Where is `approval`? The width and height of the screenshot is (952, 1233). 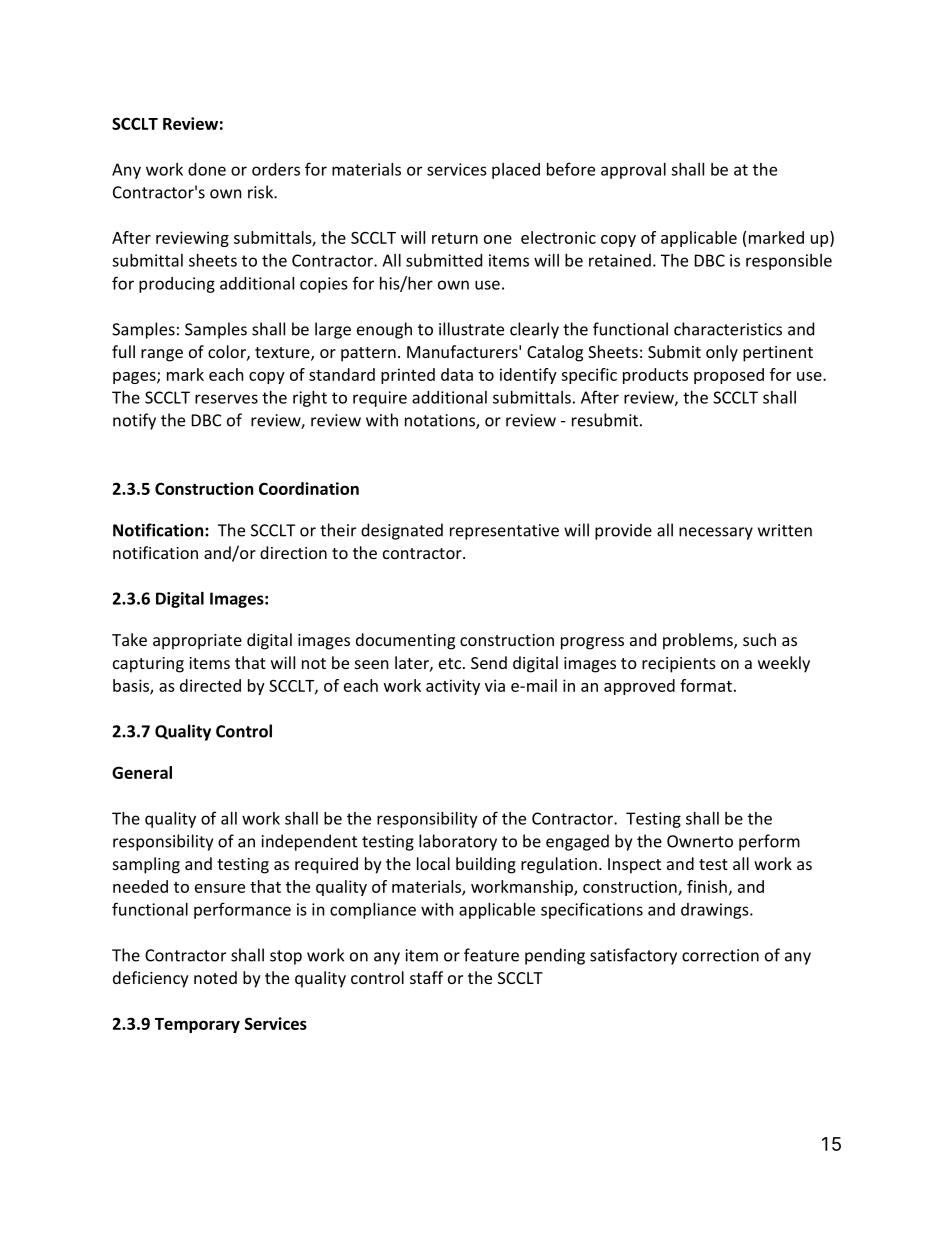 approval is located at coordinates (633, 171).
